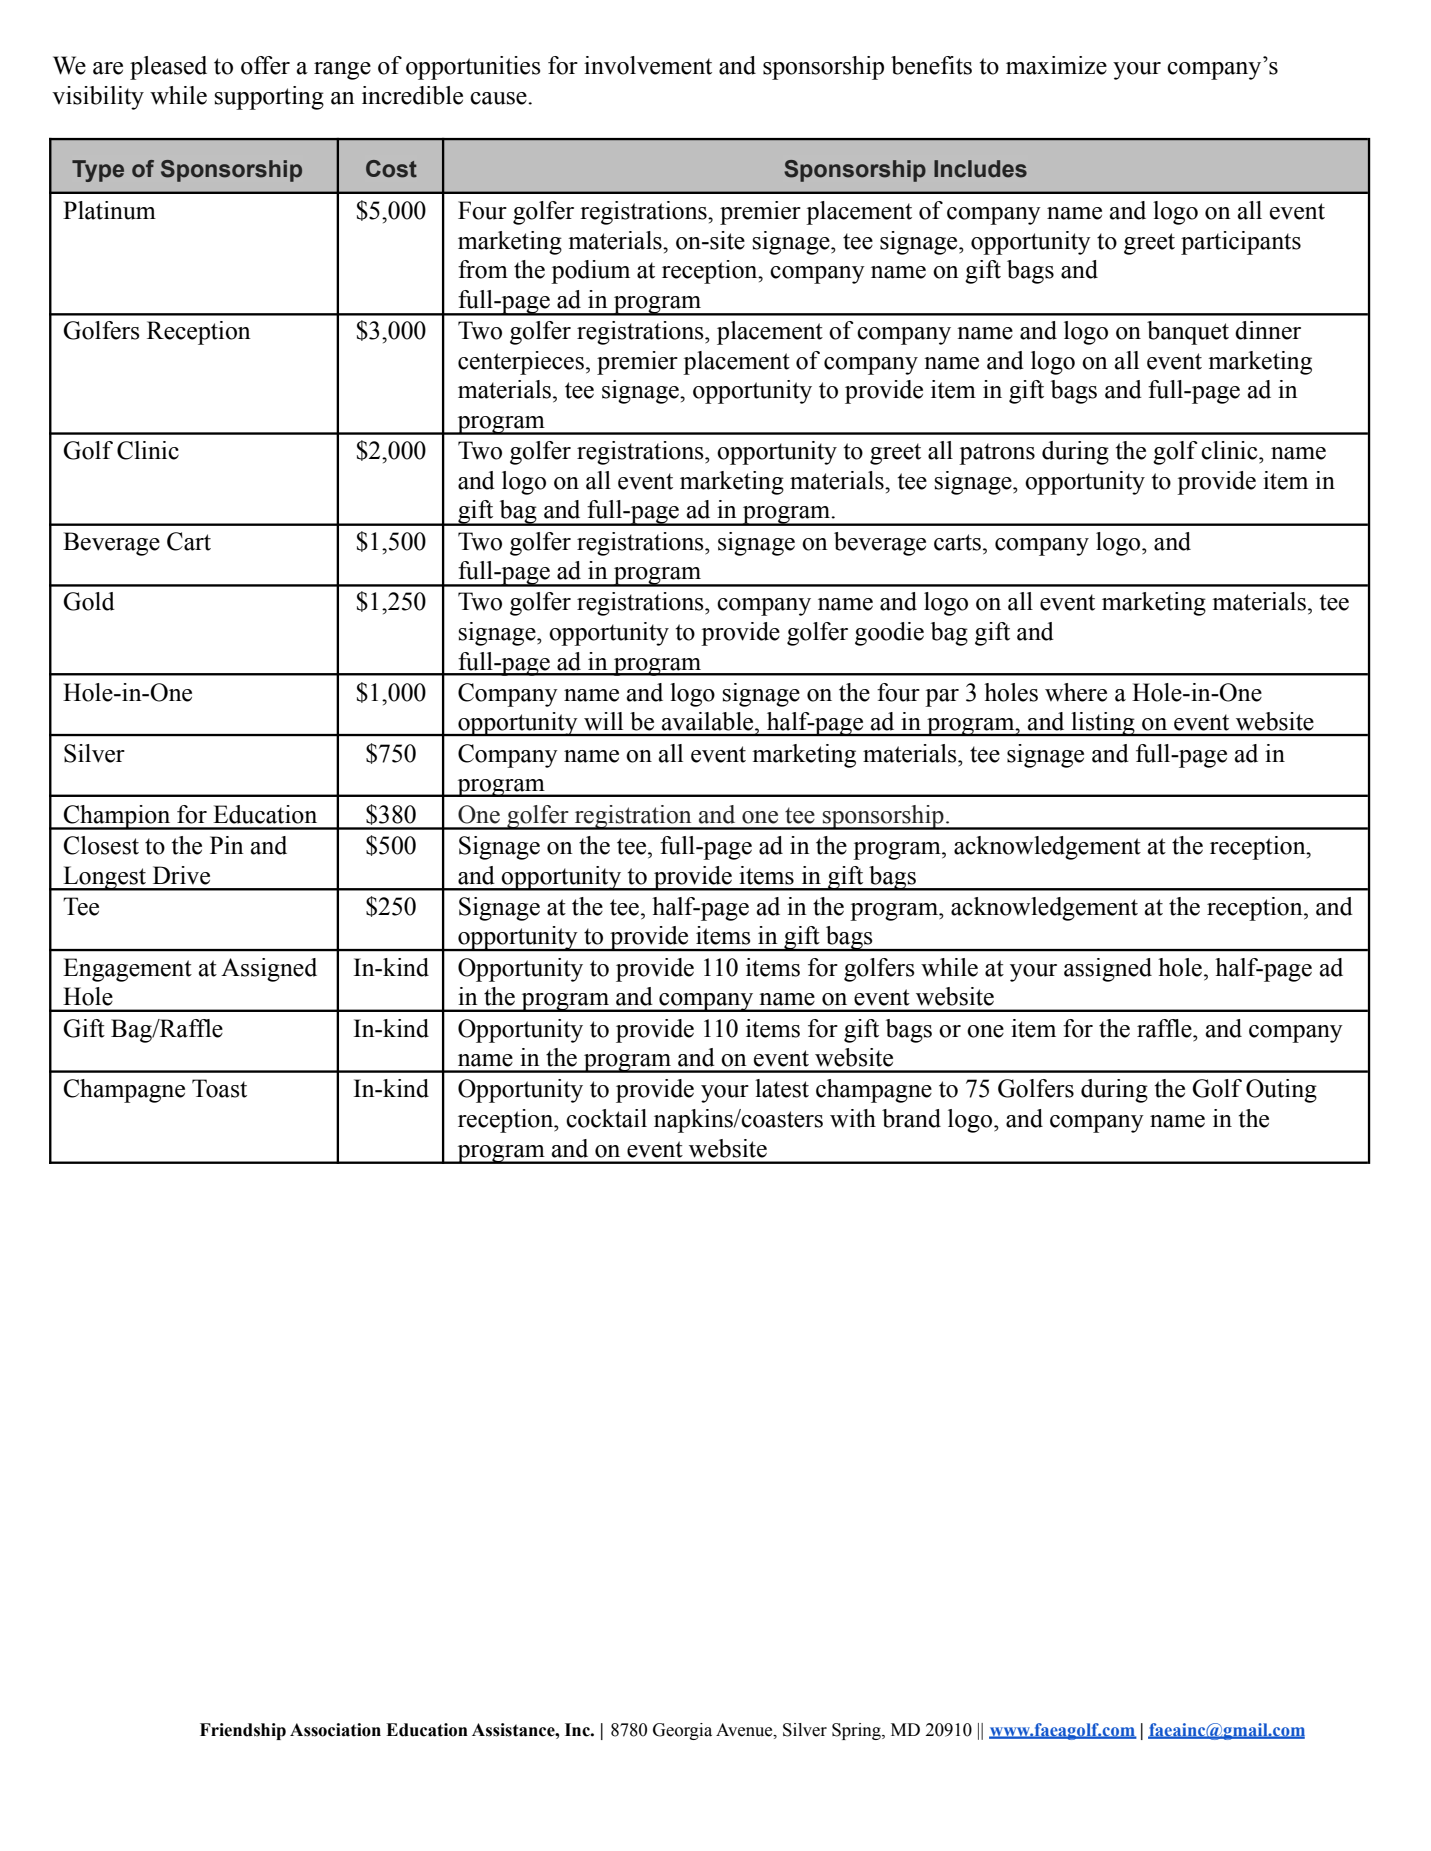 The image size is (1431, 1851). Describe the element at coordinates (606, 1118) in the screenshot. I see `cocktail` at that location.
